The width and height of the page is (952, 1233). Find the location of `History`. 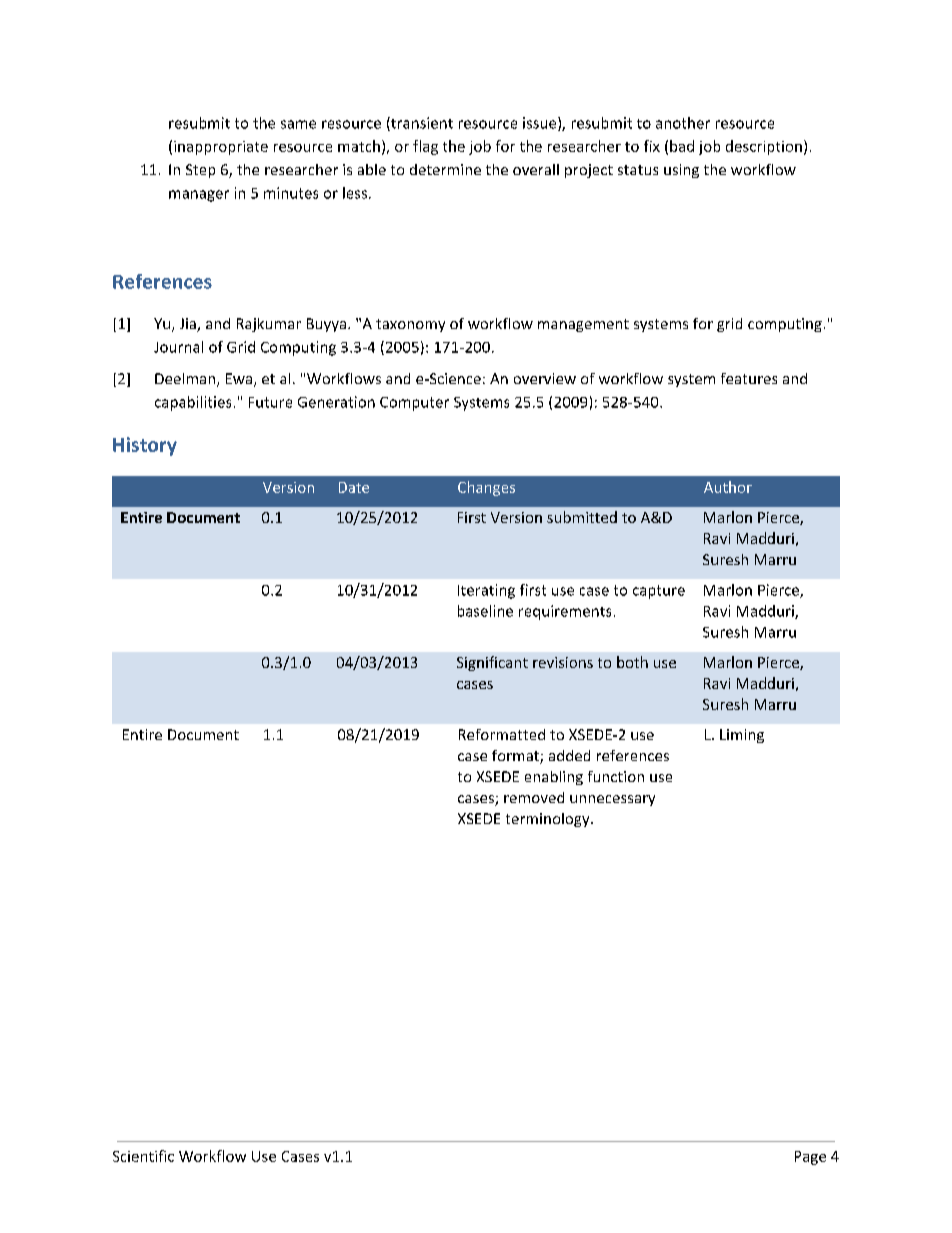

History is located at coordinates (145, 446).
